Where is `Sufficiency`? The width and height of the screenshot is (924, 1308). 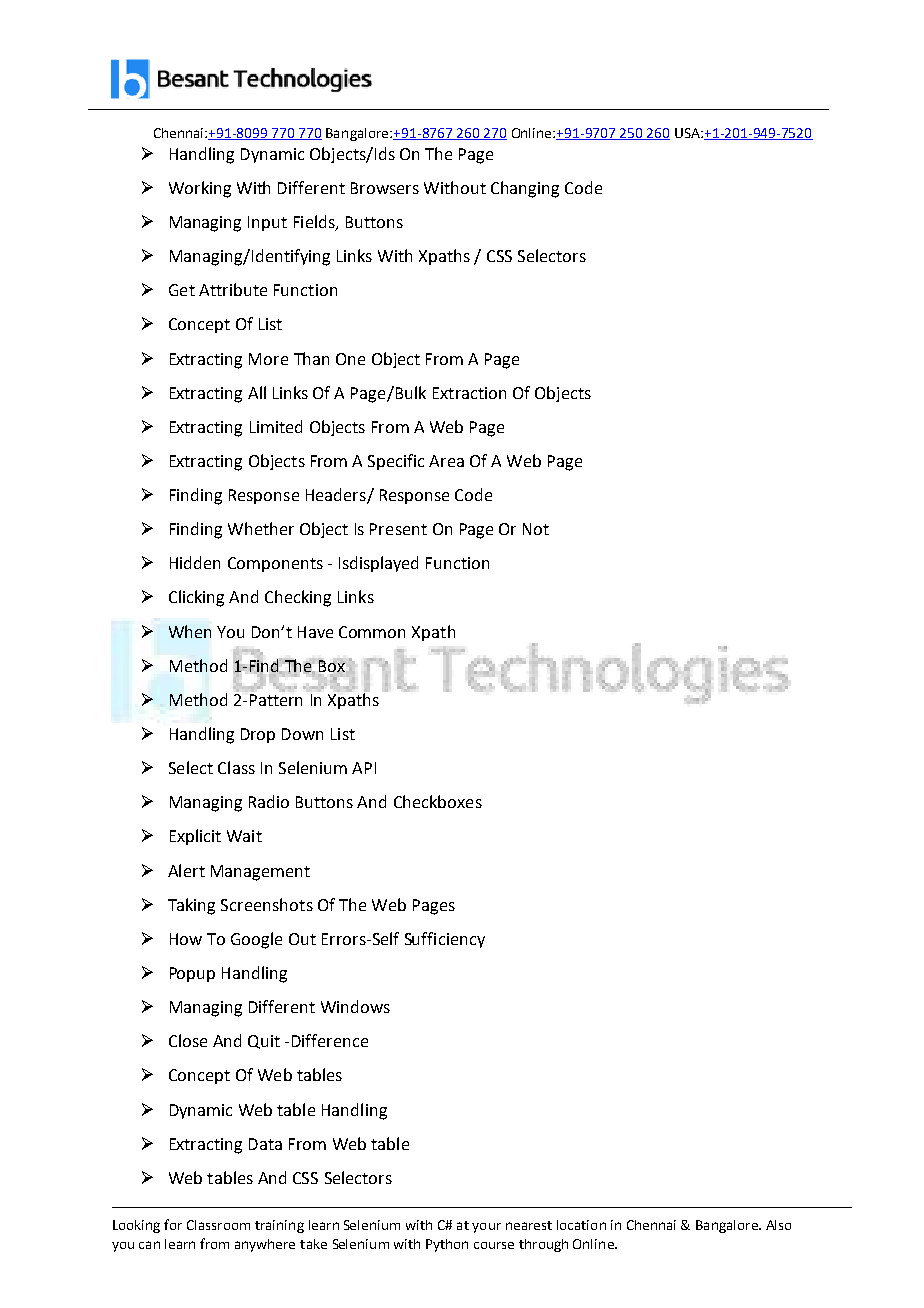
Sufficiency is located at coordinates (445, 940).
